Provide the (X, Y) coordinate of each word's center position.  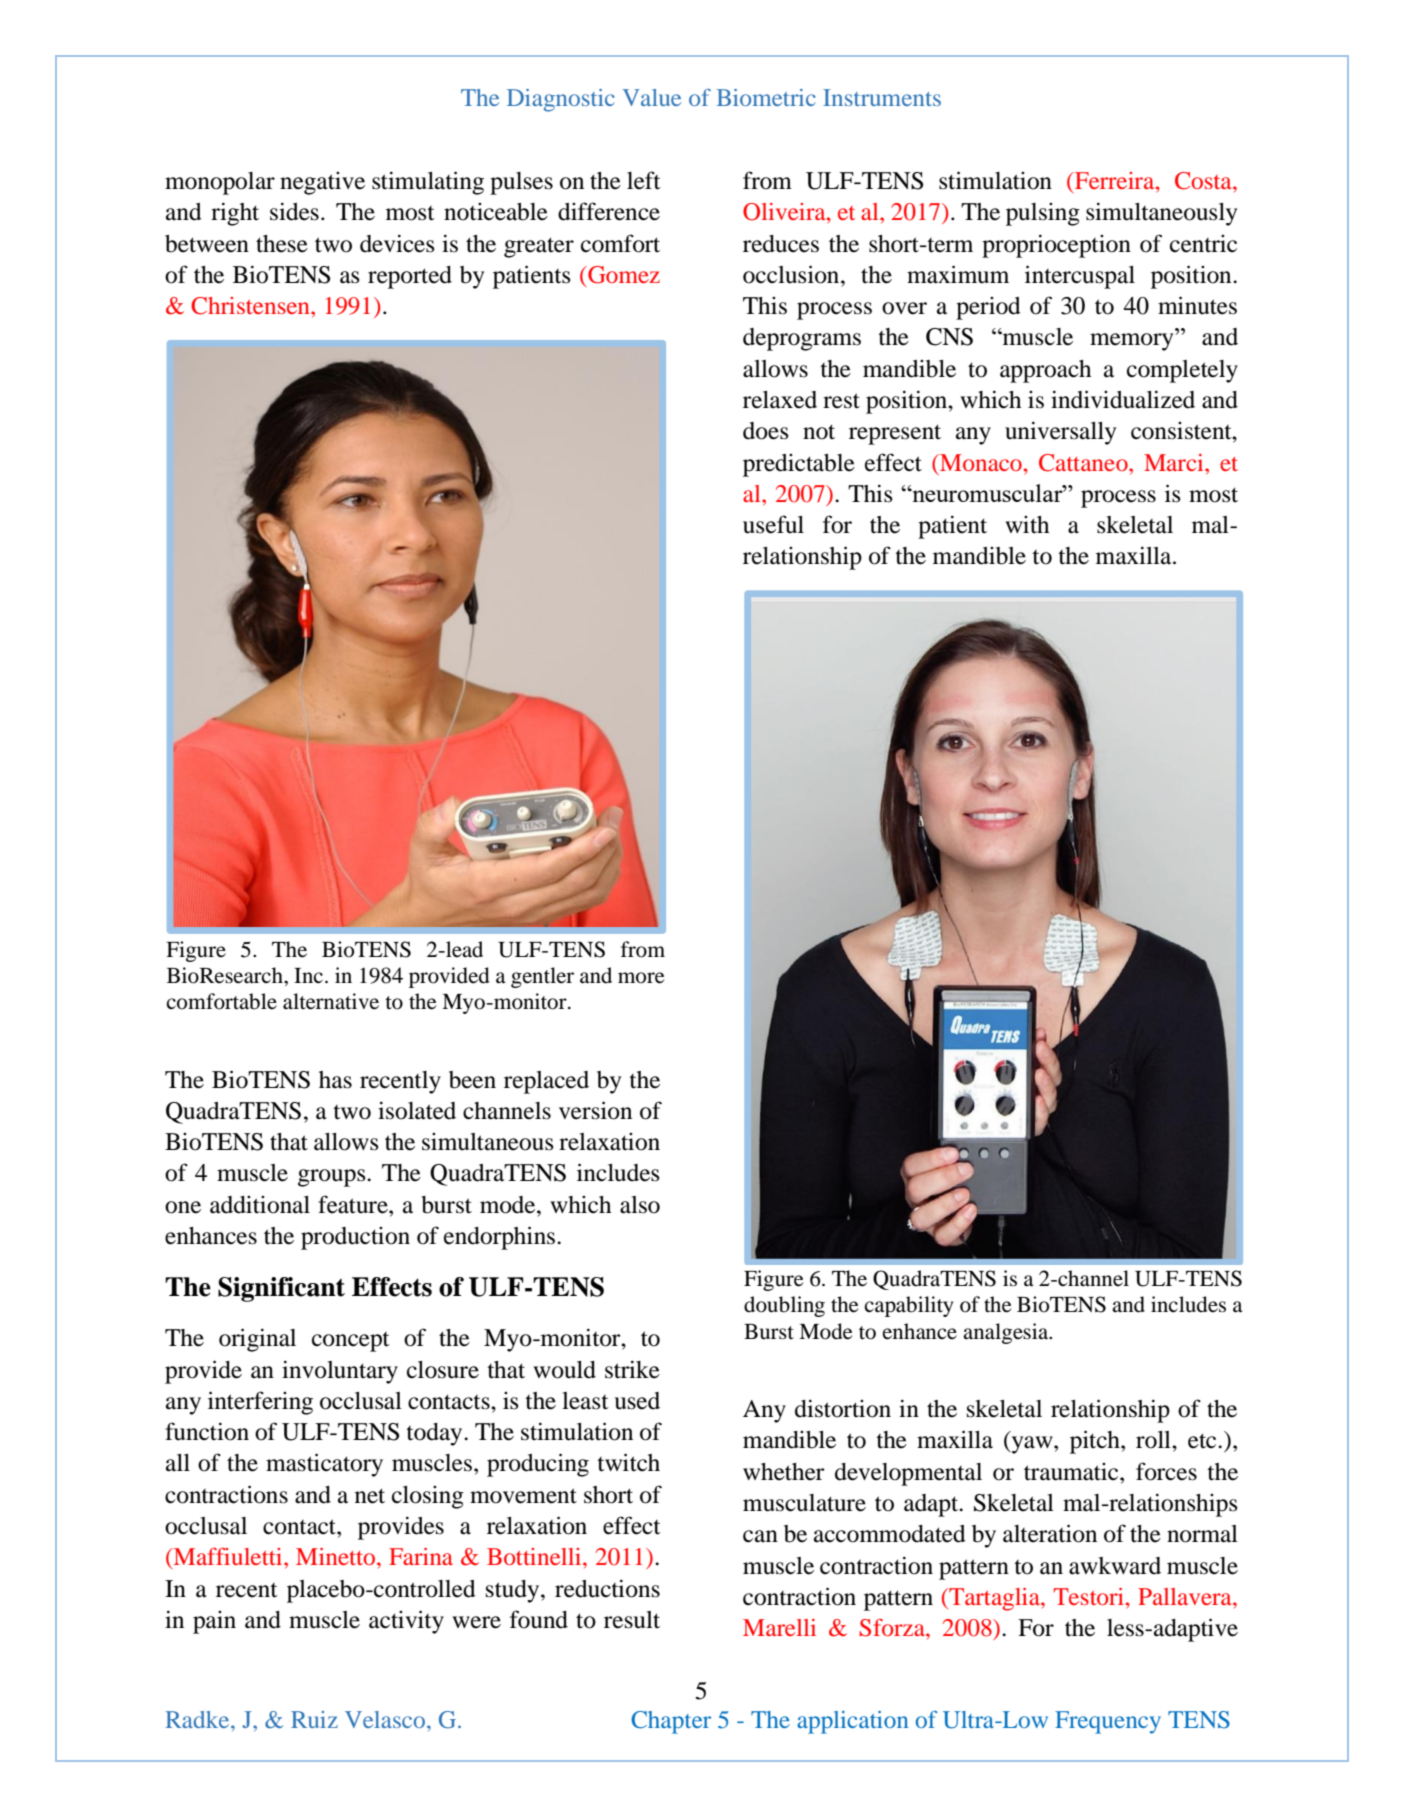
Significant (281, 1289)
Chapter (671, 1722)
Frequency (1108, 1722)
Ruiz (314, 1719)
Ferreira (1115, 180)
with (1027, 524)
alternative (331, 1001)
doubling (784, 1306)
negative (322, 183)
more (641, 978)
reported (410, 277)
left (644, 180)
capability (908, 1306)
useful (773, 524)
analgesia (1007, 1333)
